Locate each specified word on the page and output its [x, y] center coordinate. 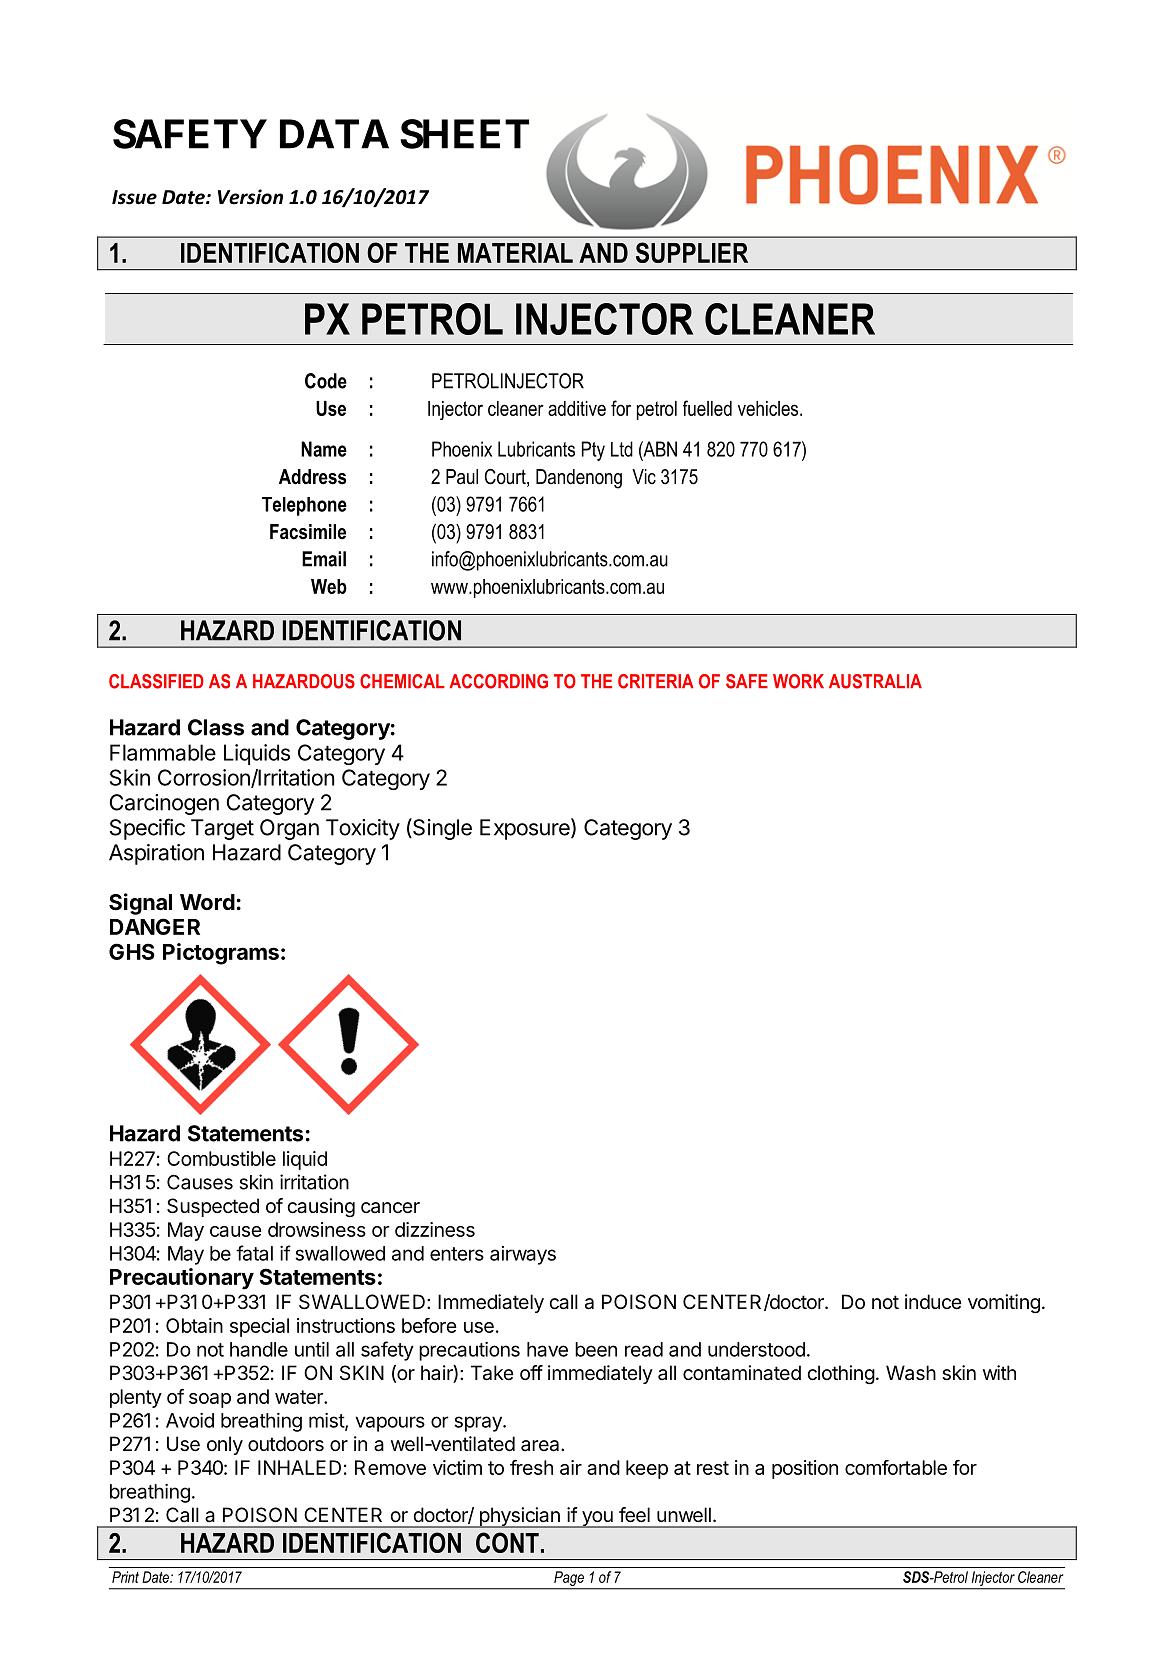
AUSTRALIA [875, 681]
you [597, 1519]
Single [441, 829]
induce [933, 1301]
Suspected [213, 1207]
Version [250, 197]
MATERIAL [515, 253]
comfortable [896, 1467]
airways [523, 1255]
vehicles [769, 408]
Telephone [304, 506]
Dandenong [579, 479]
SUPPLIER [692, 252]
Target [222, 829]
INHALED [299, 1467]
